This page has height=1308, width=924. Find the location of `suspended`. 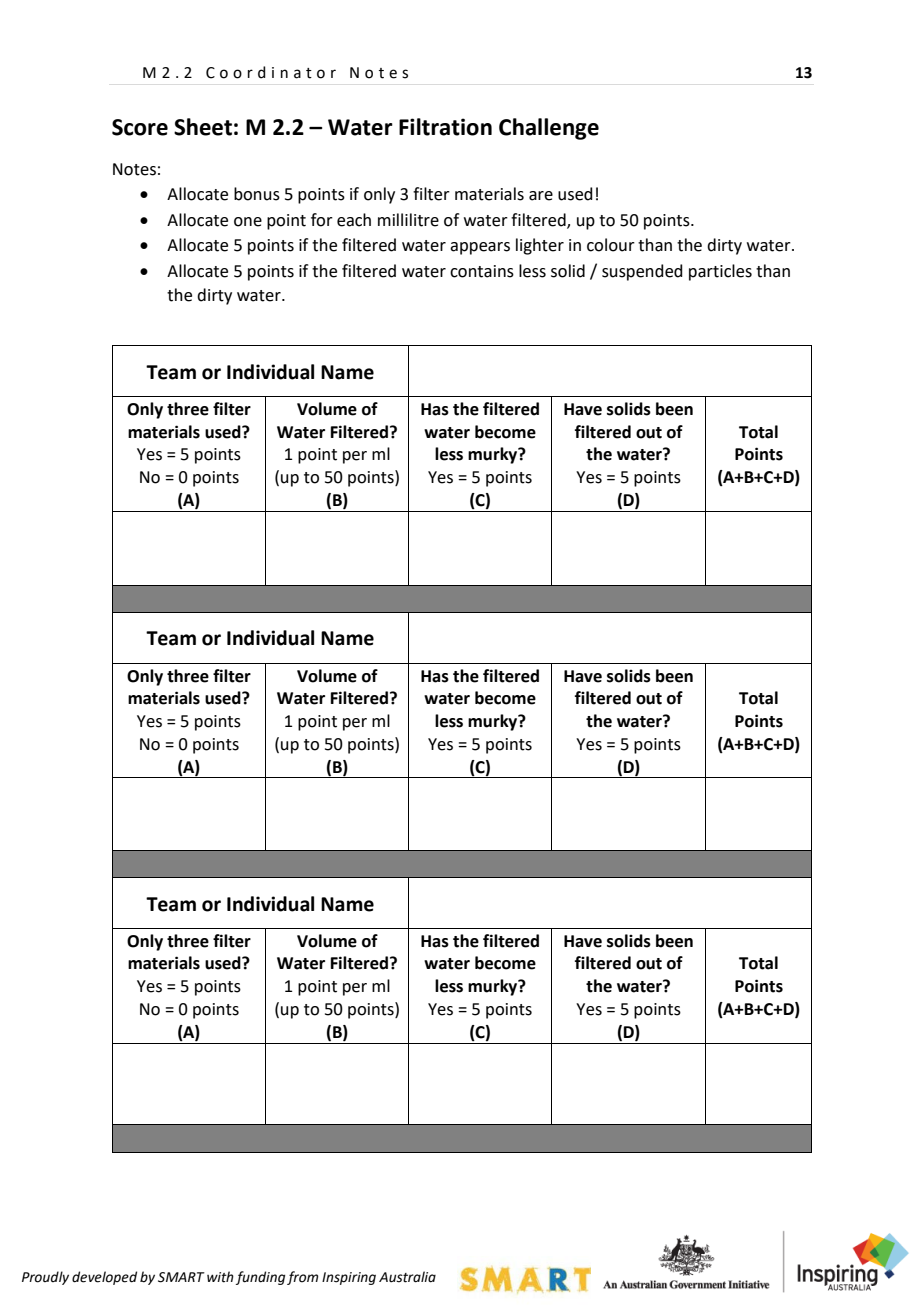

suspended is located at coordinates (642, 272).
